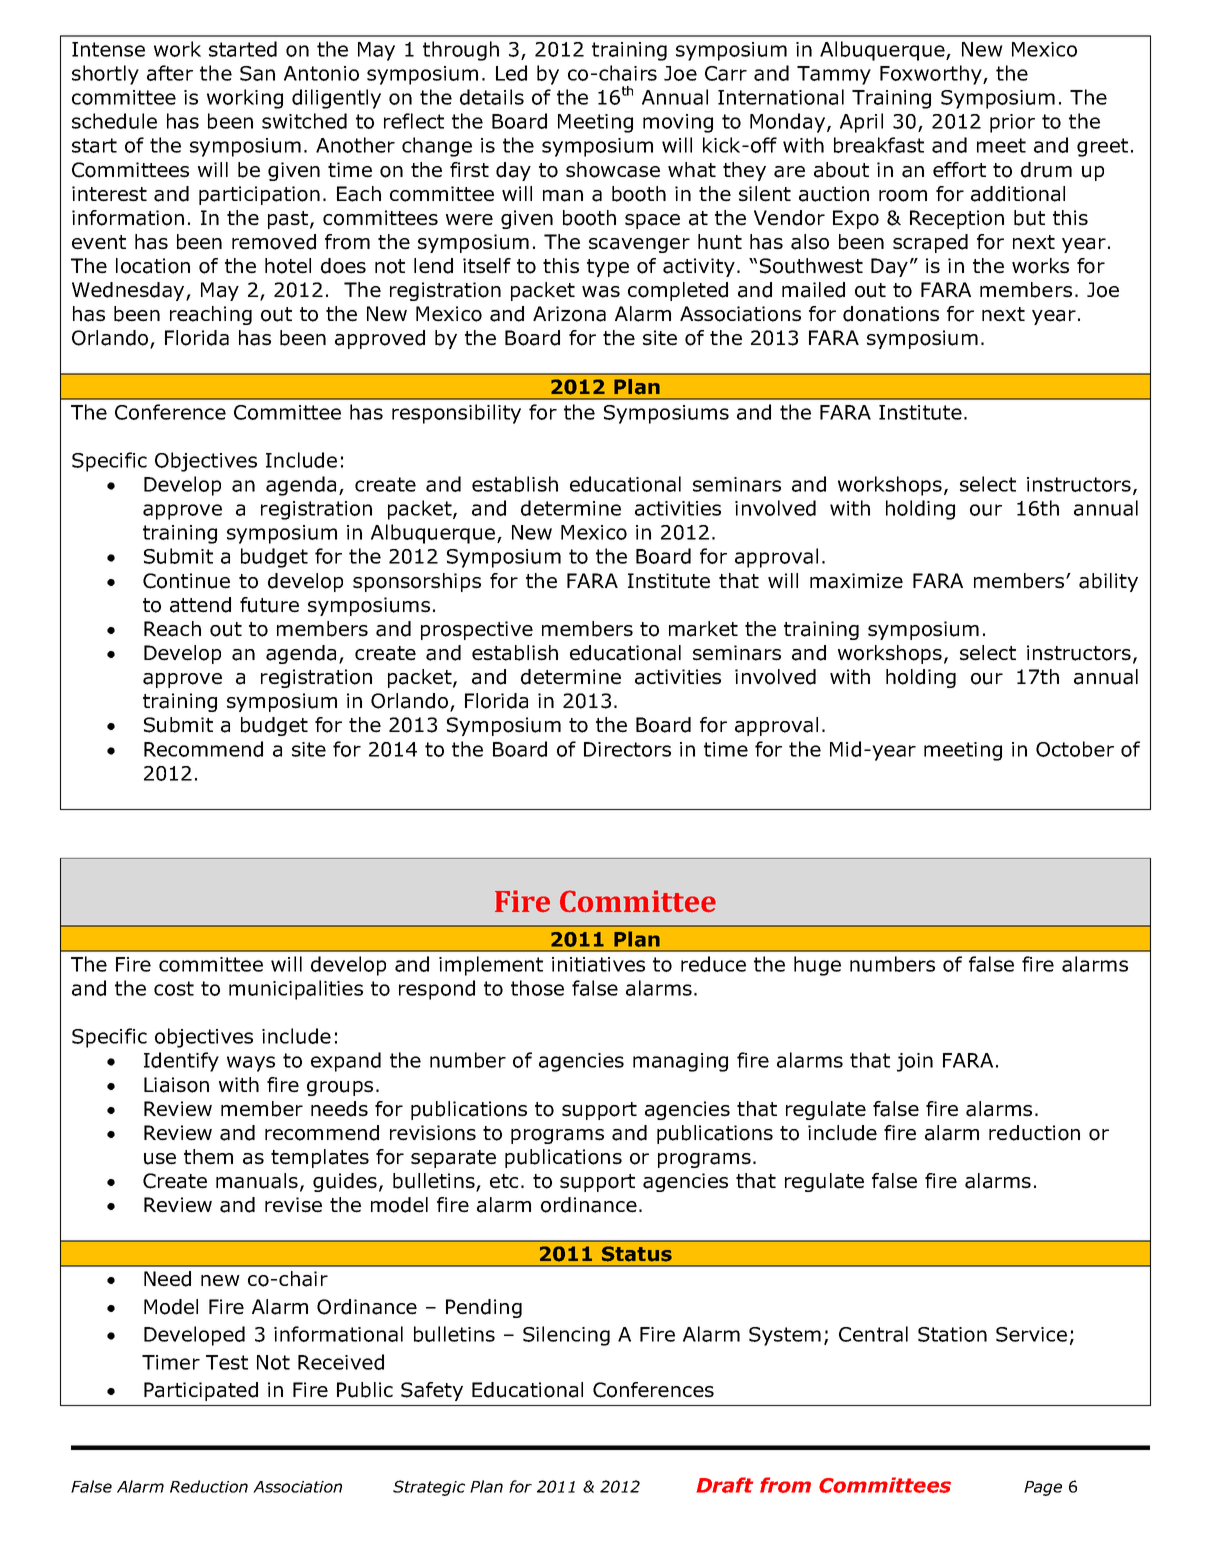 This image has height=1568, width=1211. I want to click on Directors, so click(627, 749).
